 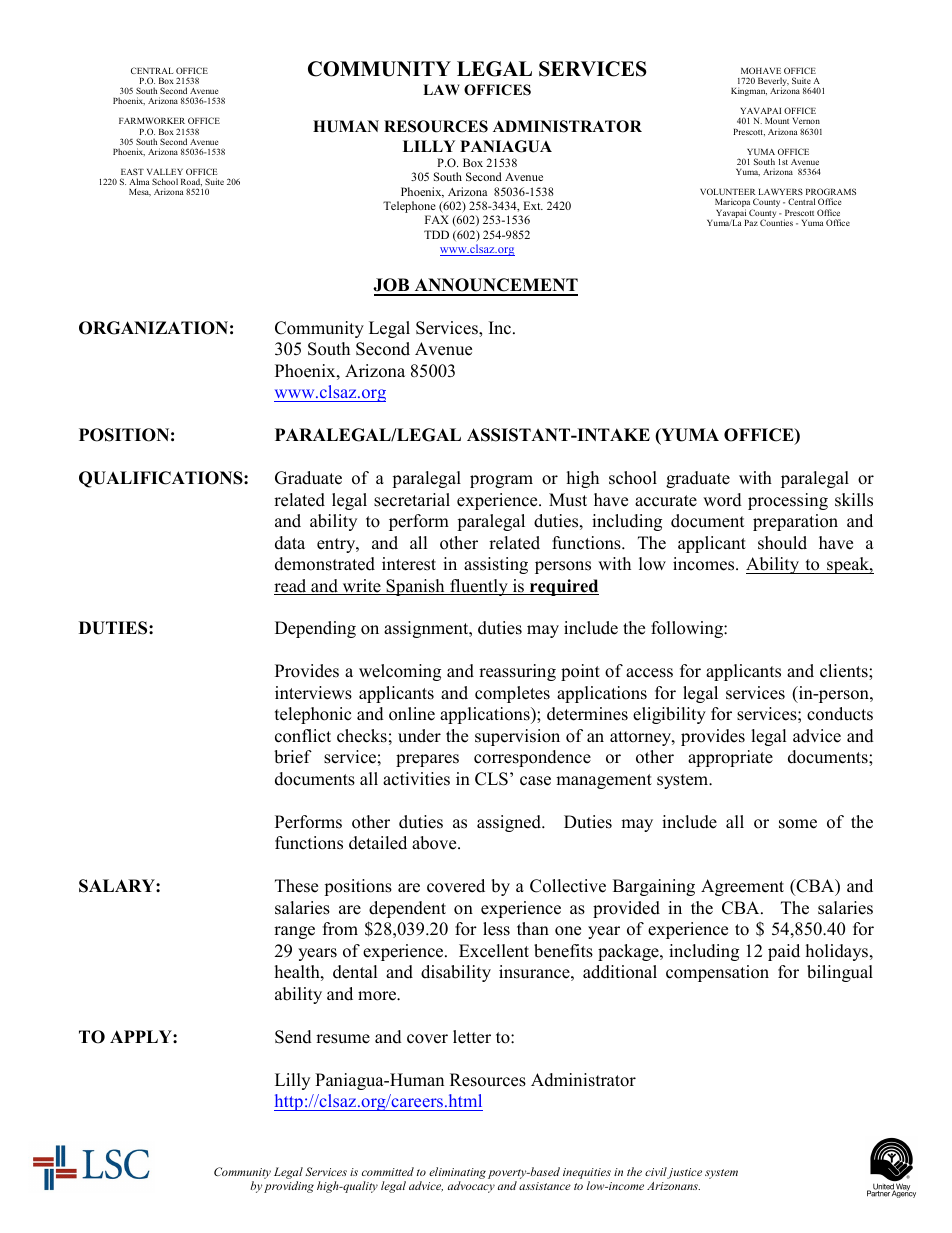 I want to click on QUALIFICATIONS, so click(x=162, y=479).
